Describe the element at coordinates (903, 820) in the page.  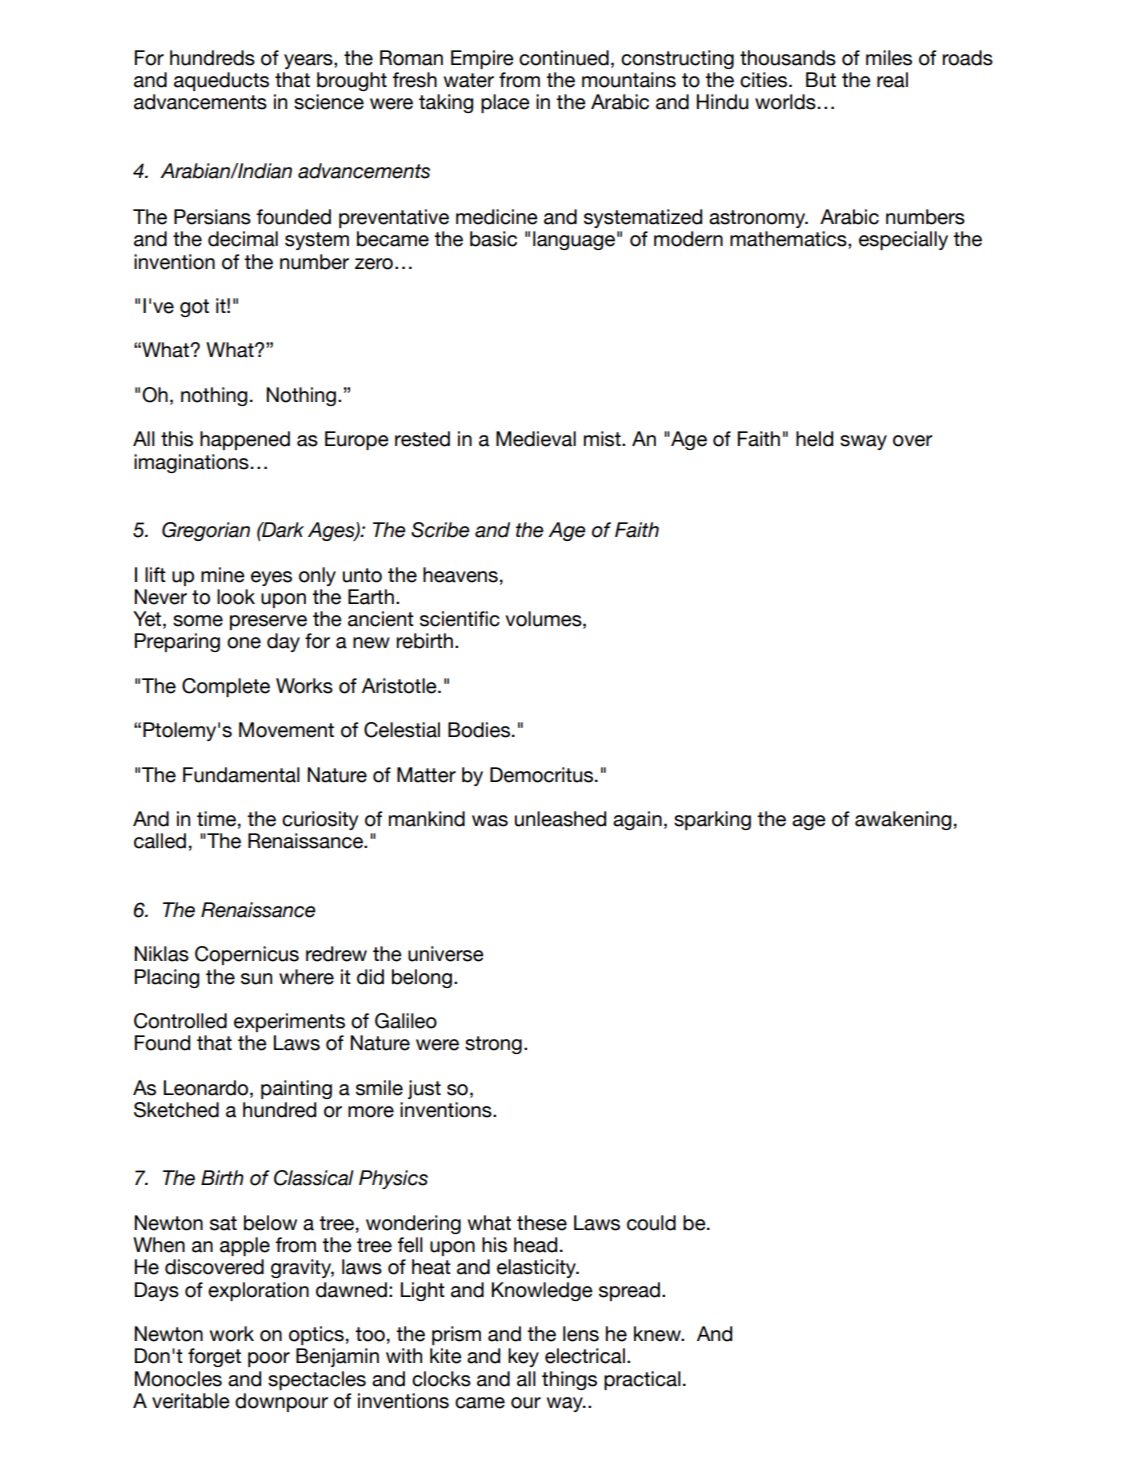
I see `awakening` at that location.
